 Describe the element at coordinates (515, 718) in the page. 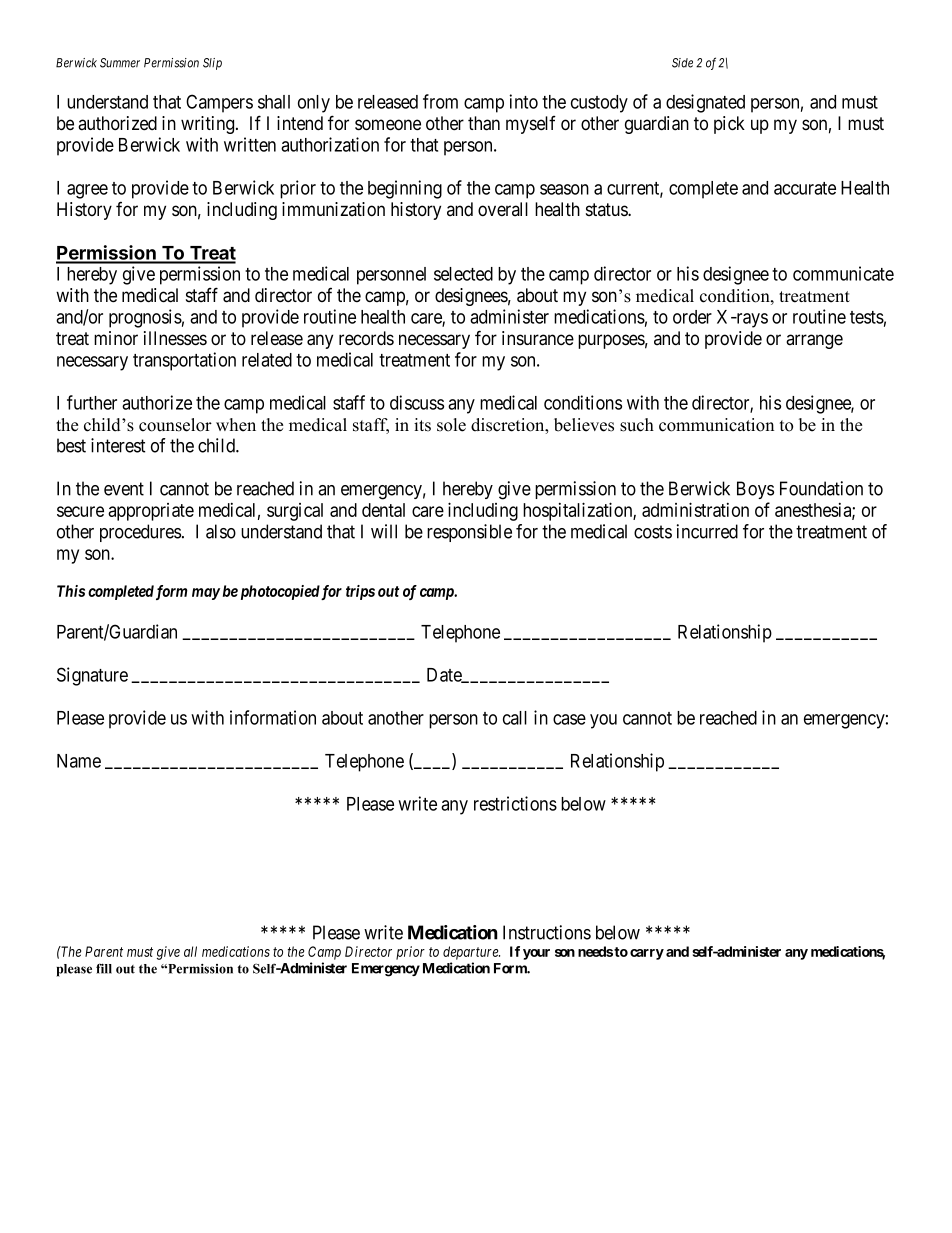

I see `call` at that location.
